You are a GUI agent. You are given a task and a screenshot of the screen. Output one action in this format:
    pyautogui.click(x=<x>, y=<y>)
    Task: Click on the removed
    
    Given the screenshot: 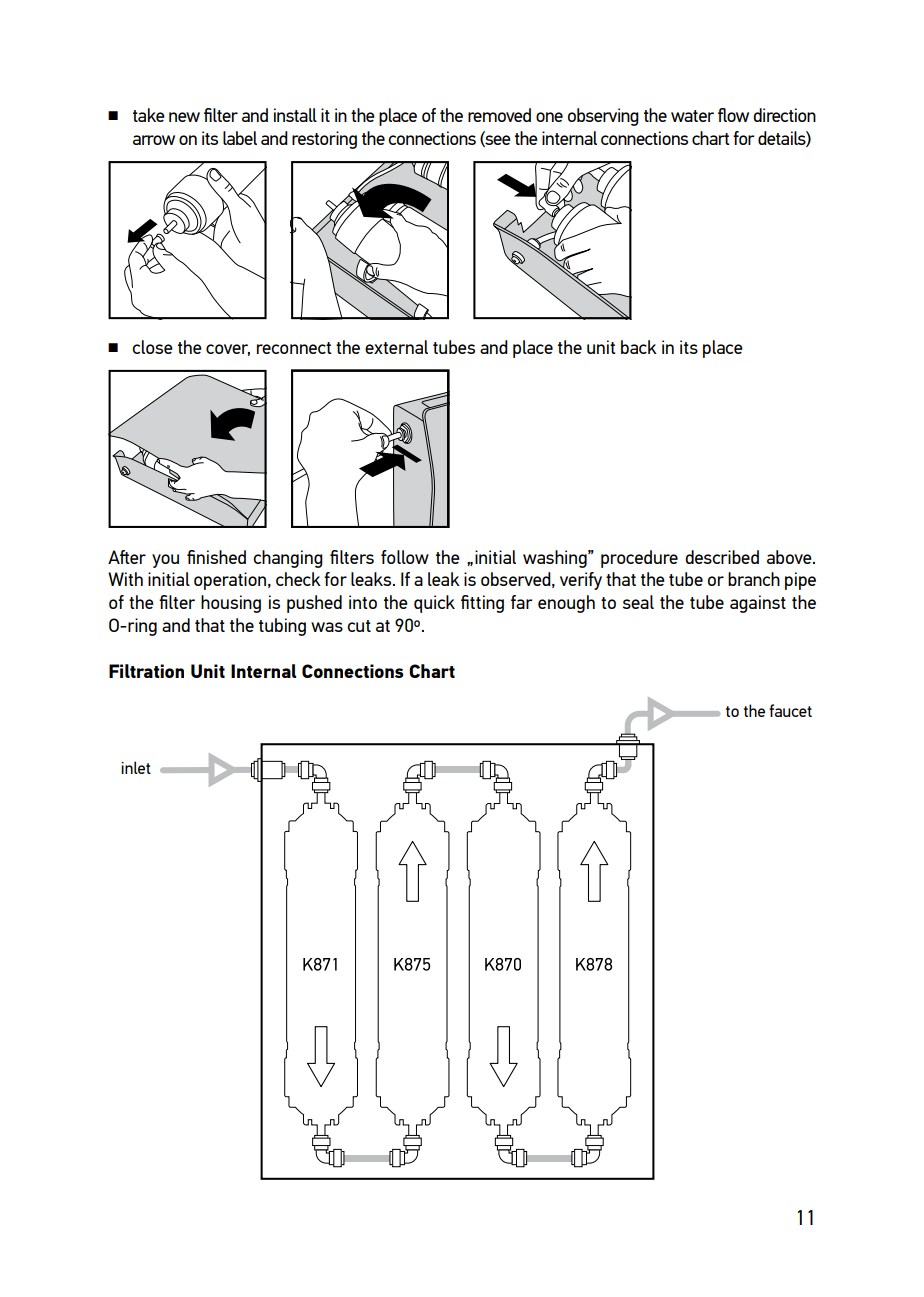 What is the action you would take?
    pyautogui.click(x=499, y=115)
